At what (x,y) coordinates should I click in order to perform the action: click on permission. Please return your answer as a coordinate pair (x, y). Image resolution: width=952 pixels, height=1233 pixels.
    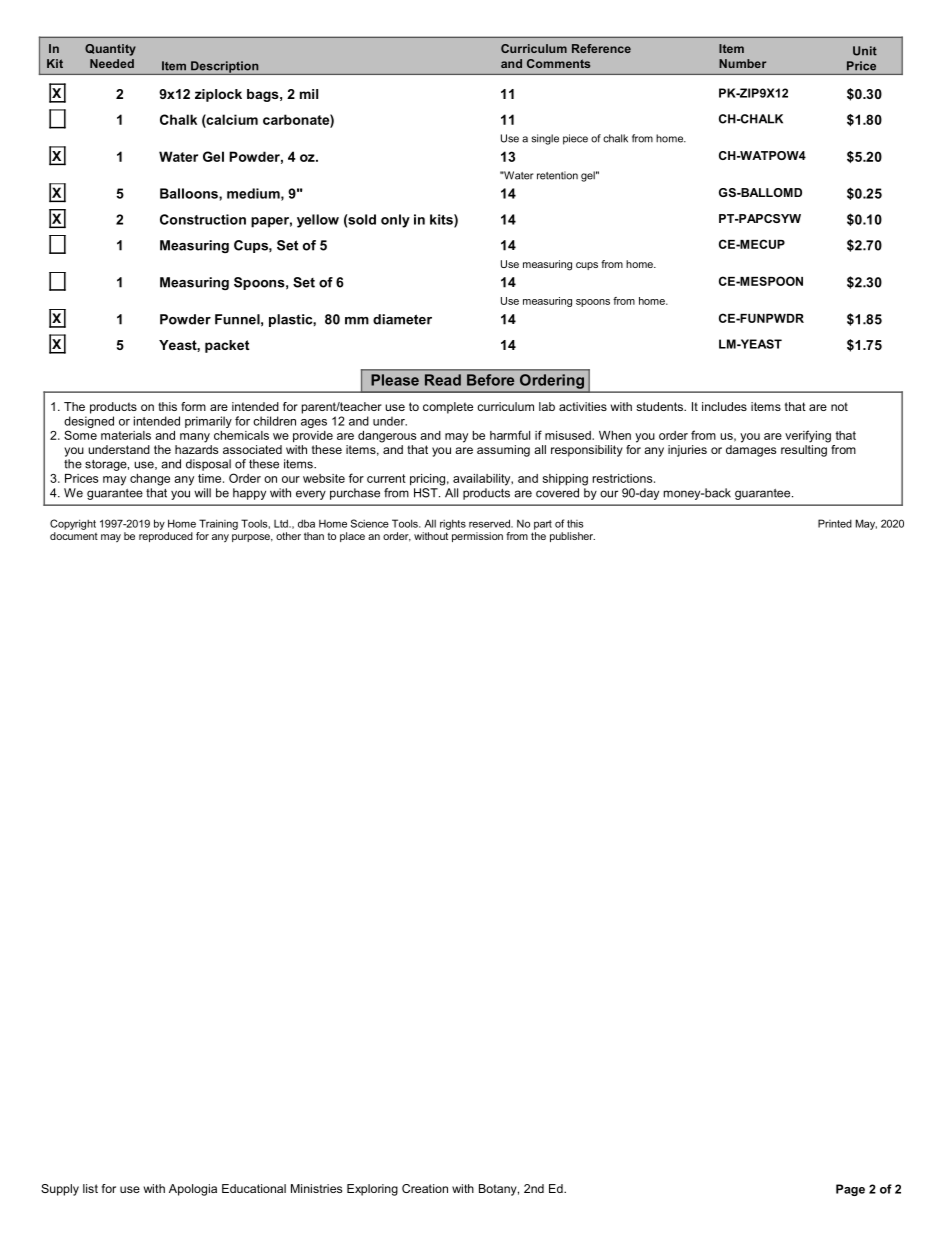
    Looking at the image, I should click on (477, 537).
